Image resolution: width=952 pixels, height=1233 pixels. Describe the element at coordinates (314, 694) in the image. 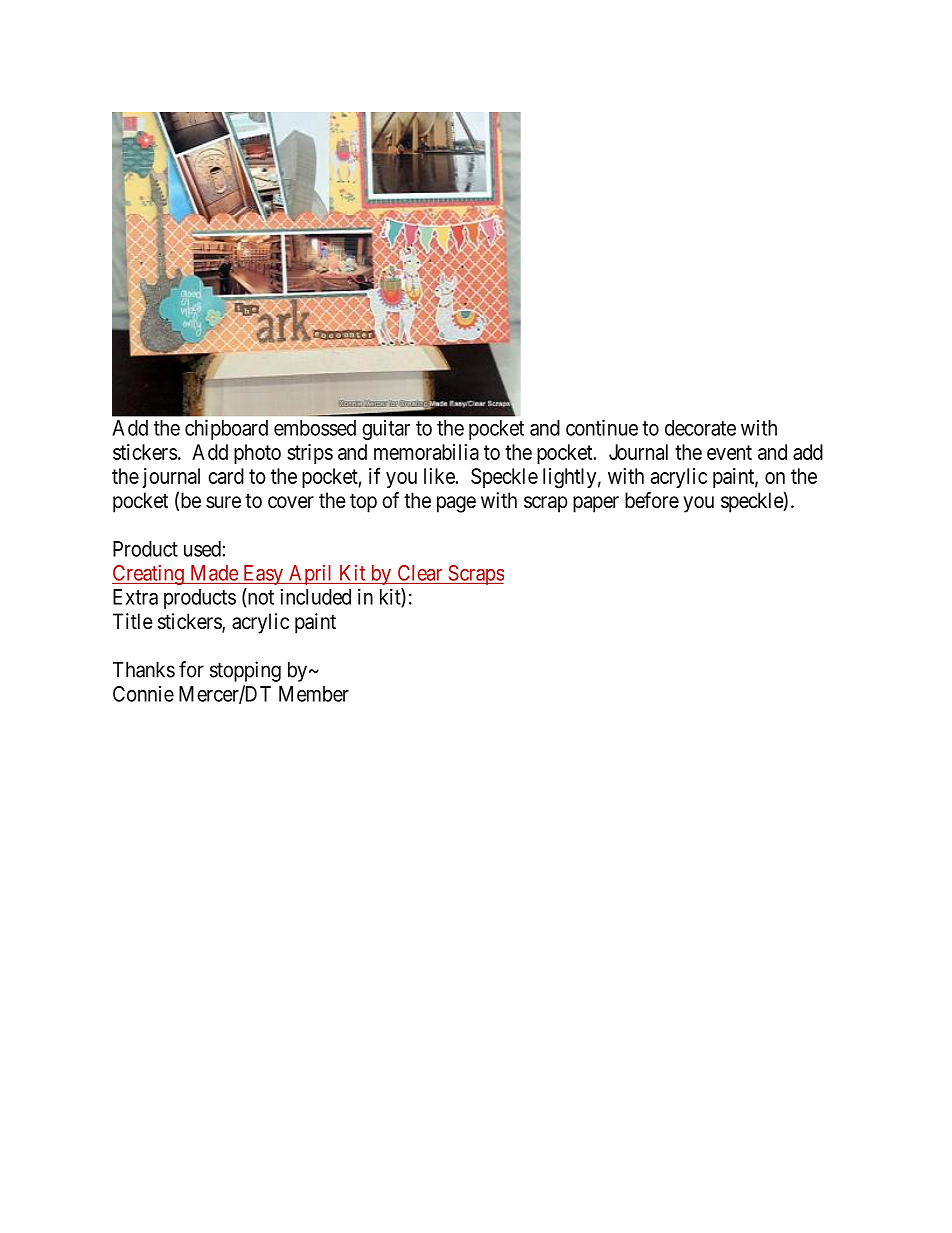

I see `Member` at that location.
